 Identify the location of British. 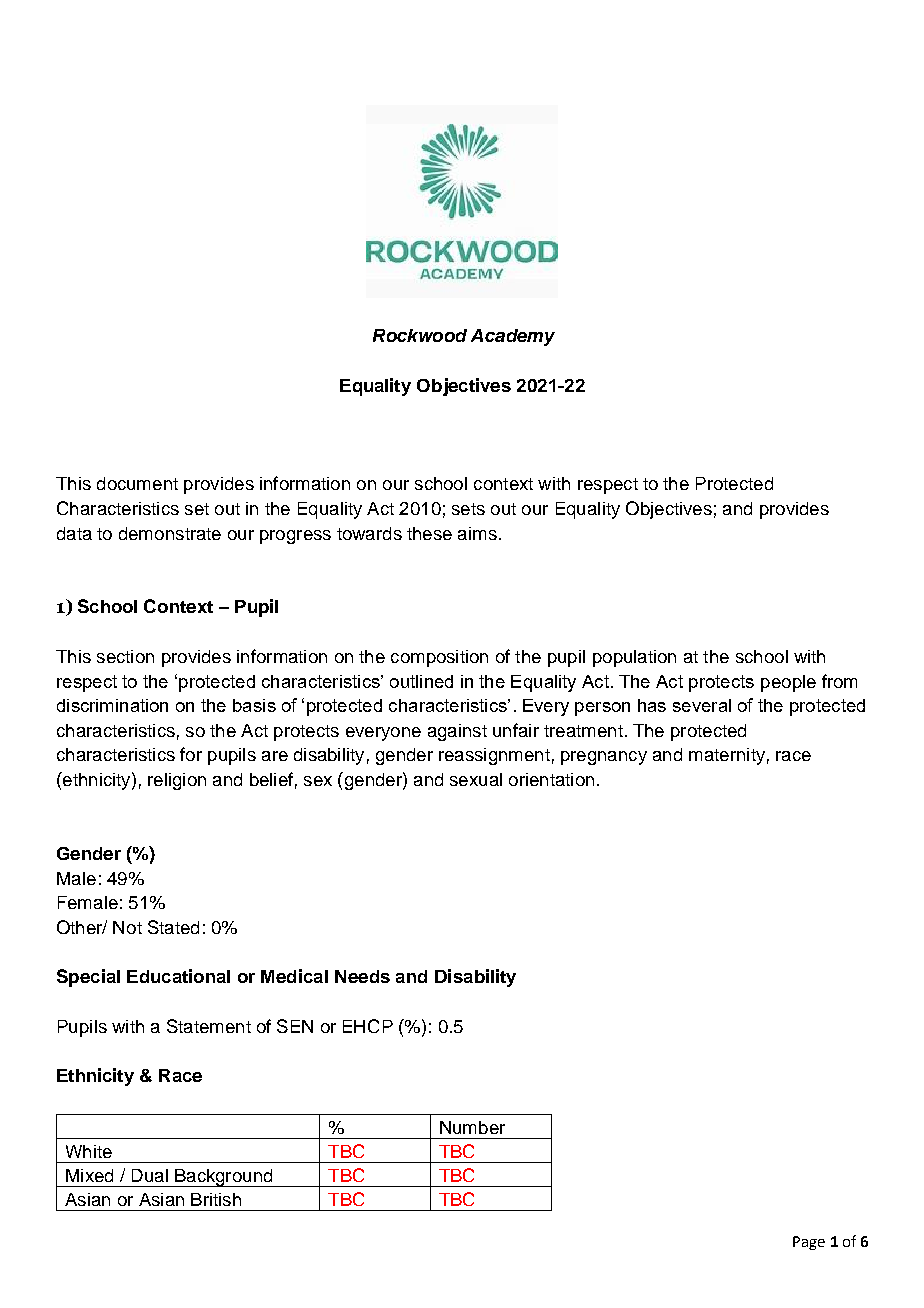
(216, 1199).
